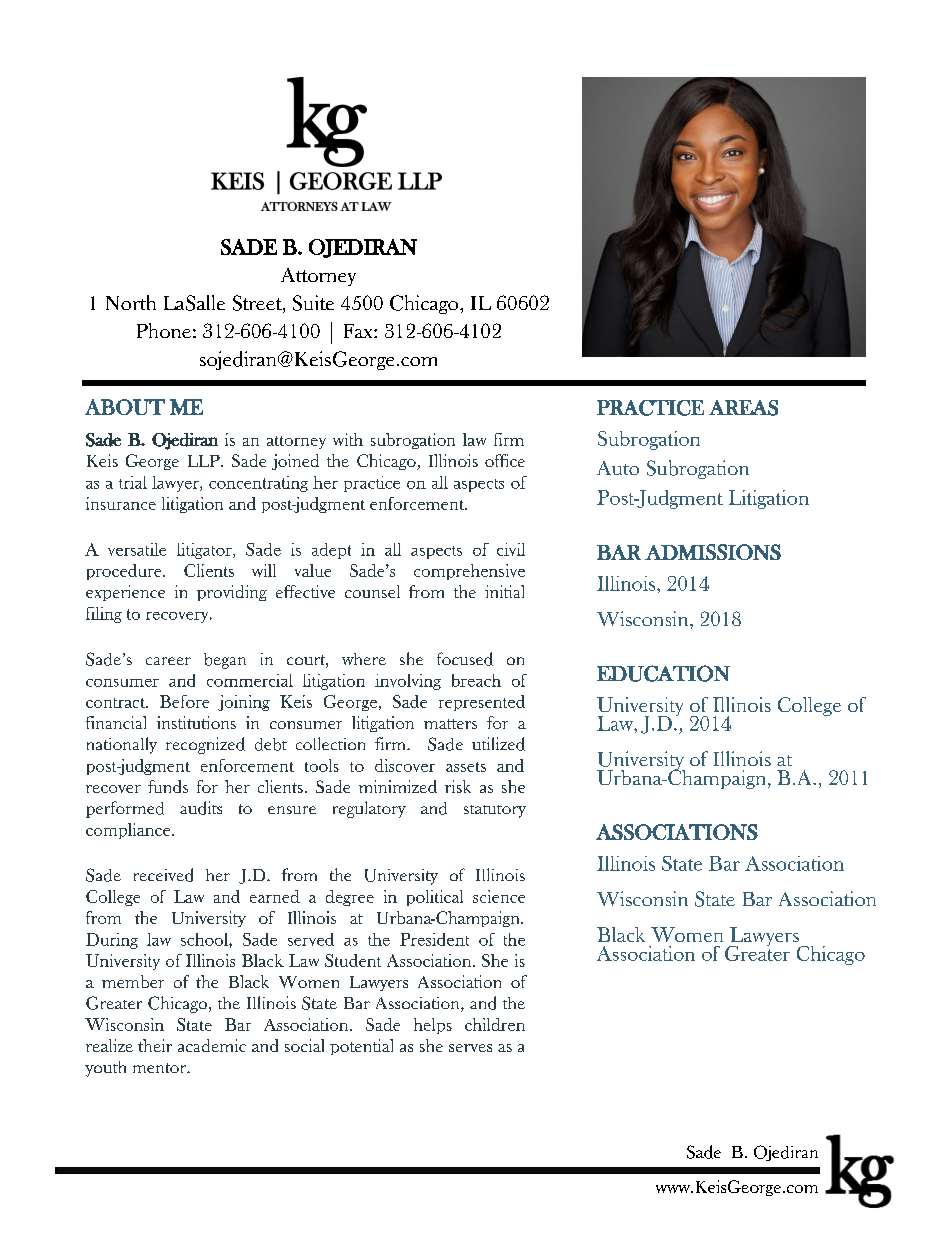 Image resolution: width=952 pixels, height=1233 pixels. Describe the element at coordinates (663, 673) in the screenshot. I see `EDUCATION` at that location.
